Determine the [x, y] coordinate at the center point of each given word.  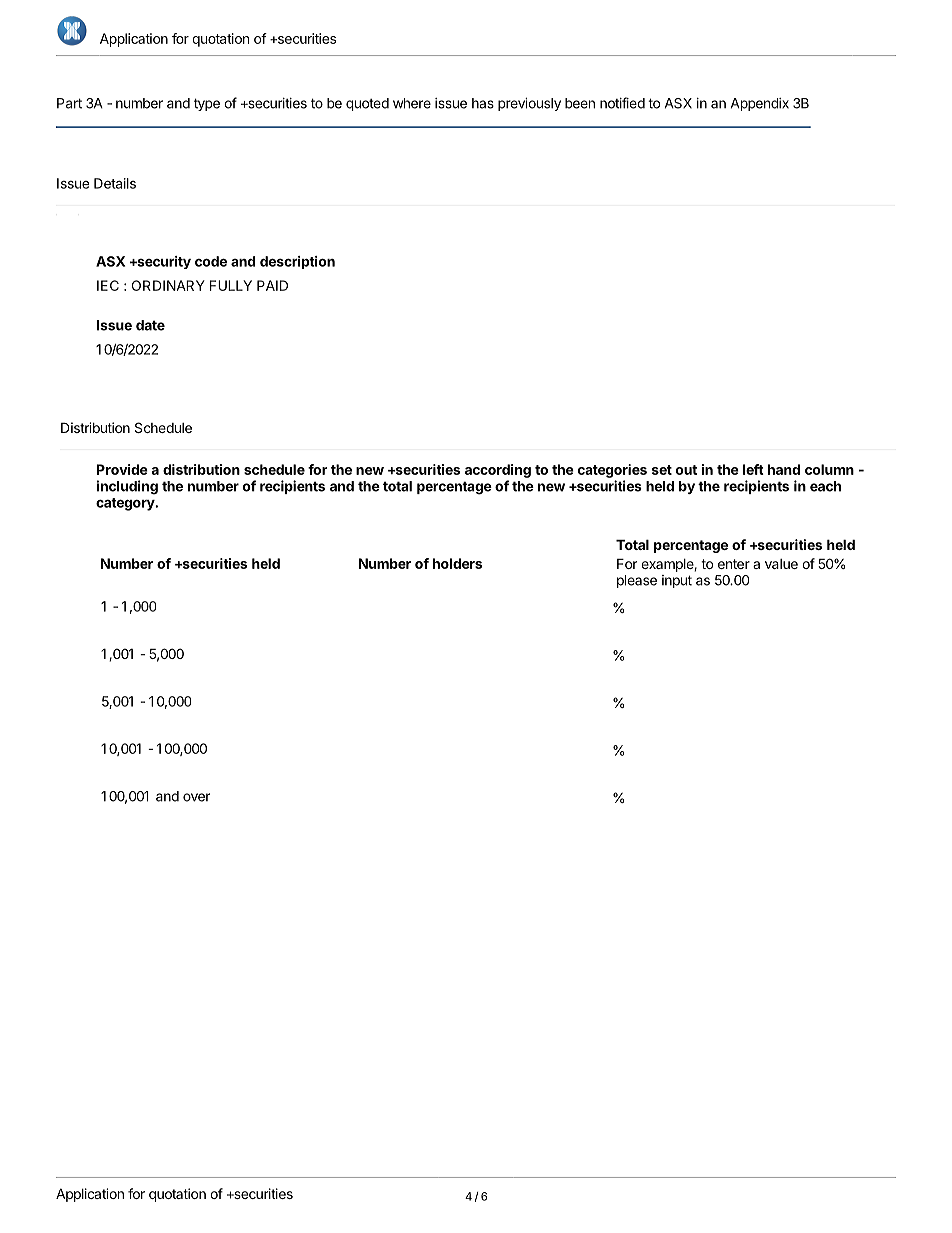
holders [457, 563]
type [207, 104]
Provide [122, 469]
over [196, 797]
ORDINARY [168, 285]
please [637, 581]
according [498, 471]
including [127, 487]
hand [784, 469]
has [483, 103]
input [677, 581]
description [297, 262]
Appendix [760, 104]
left [753, 469]
